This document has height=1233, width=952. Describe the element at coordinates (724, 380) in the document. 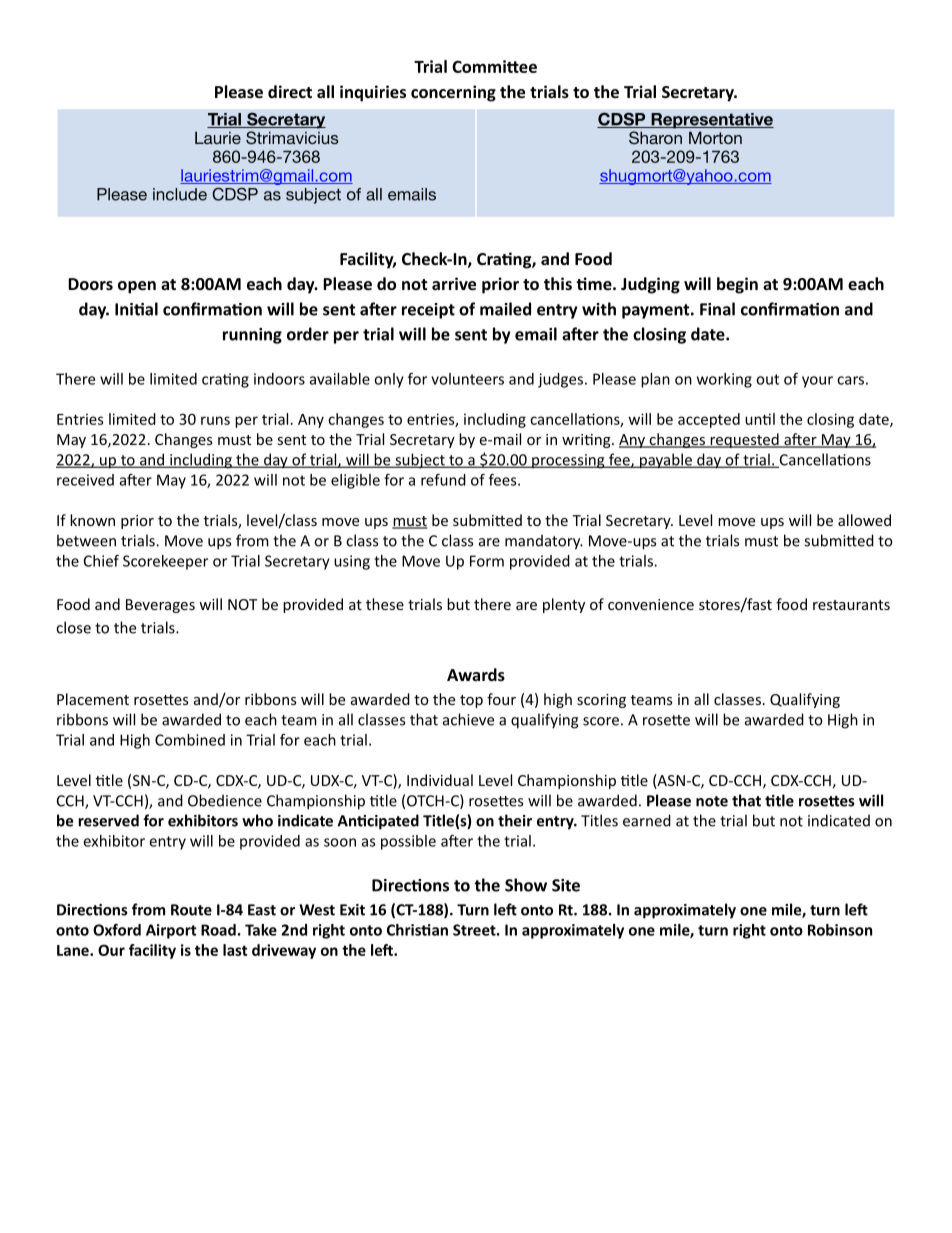

I see `working` at that location.
